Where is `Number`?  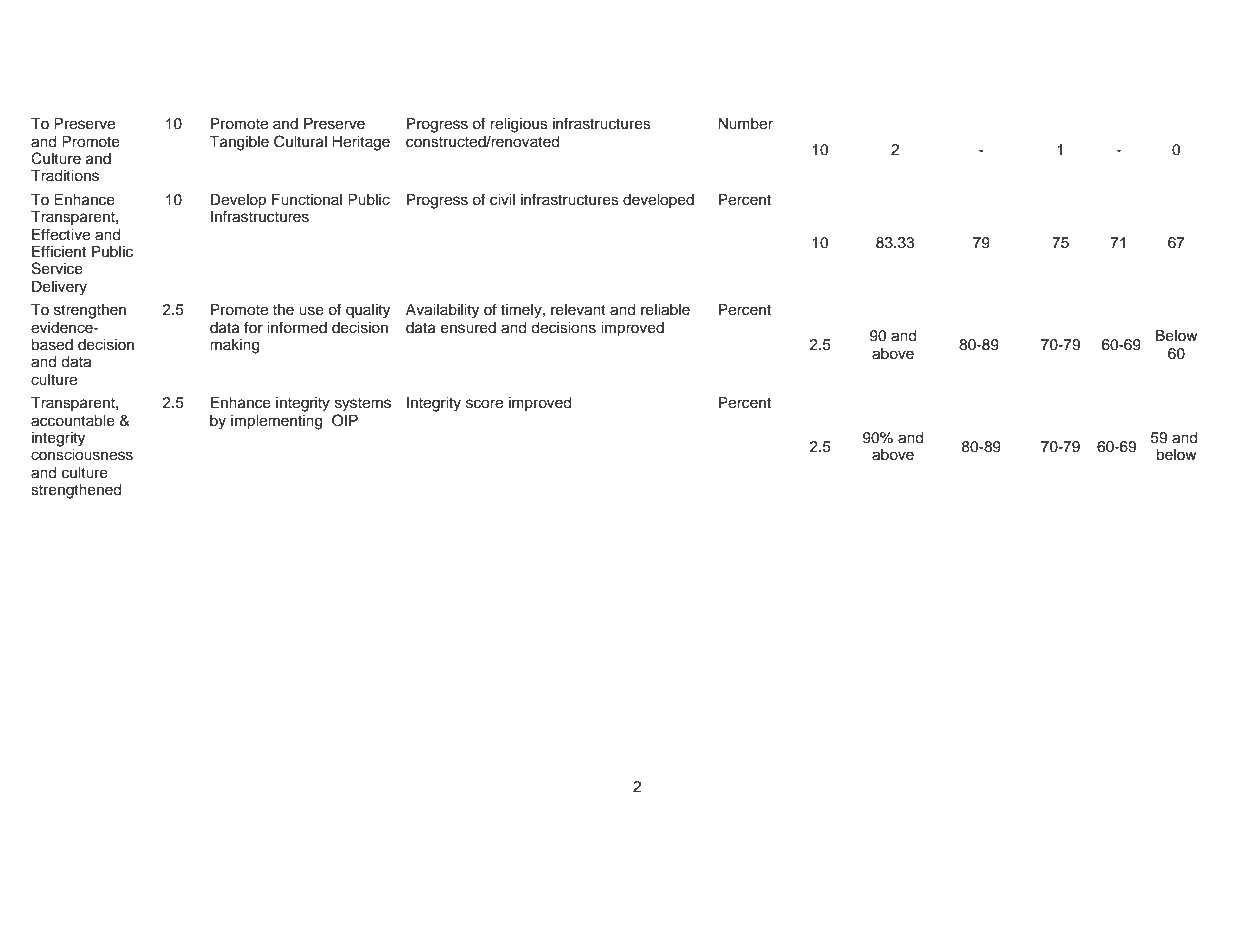 Number is located at coordinates (745, 124).
